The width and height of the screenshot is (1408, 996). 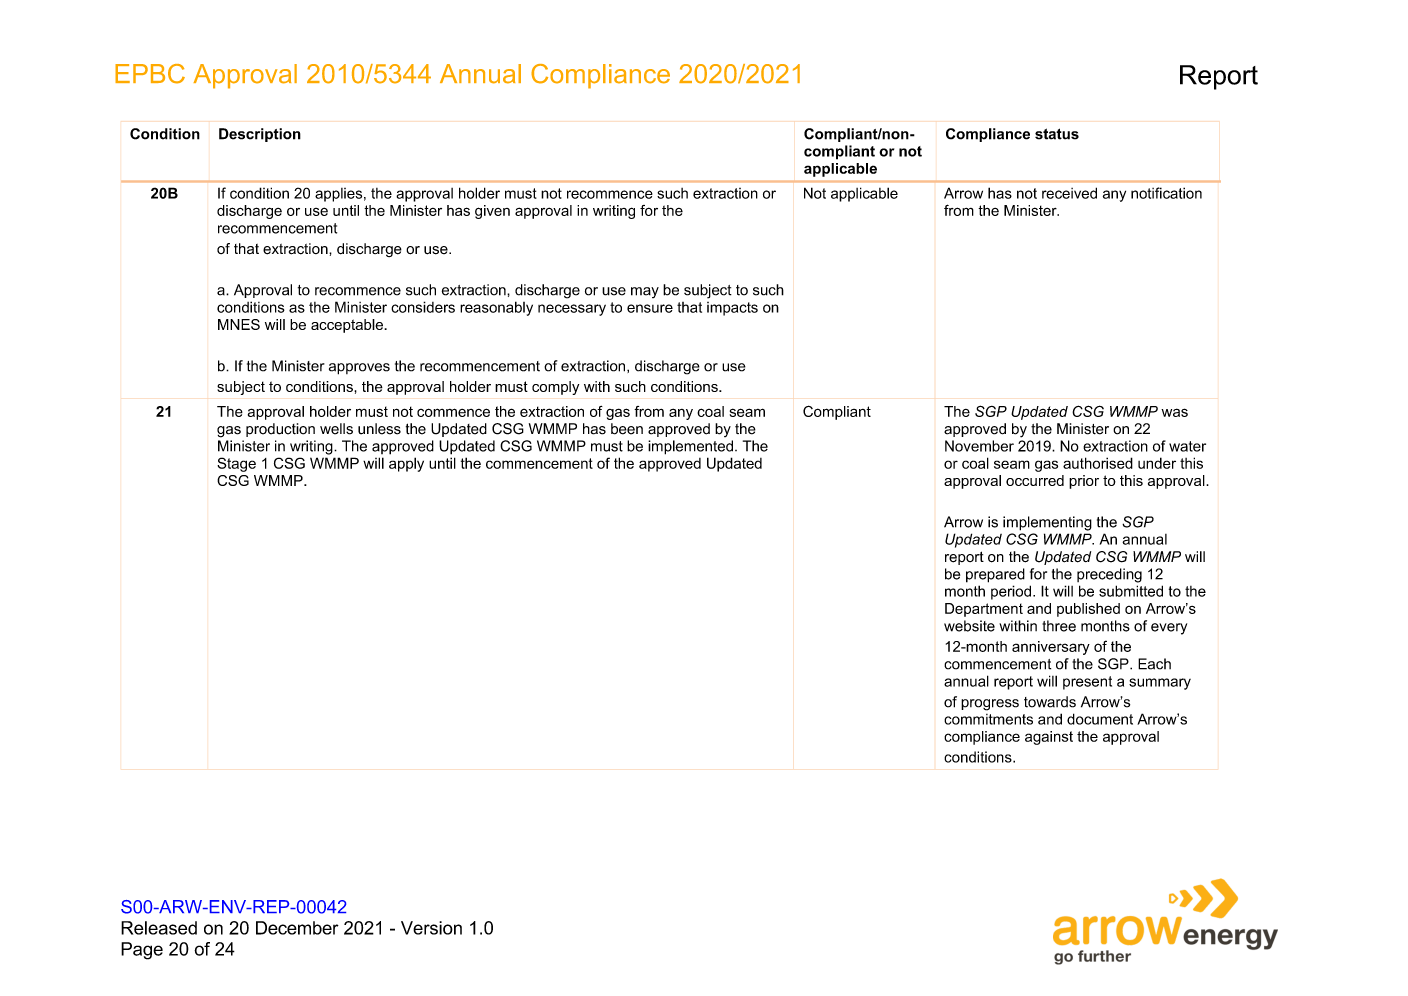 I want to click on Description, so click(x=260, y=135).
